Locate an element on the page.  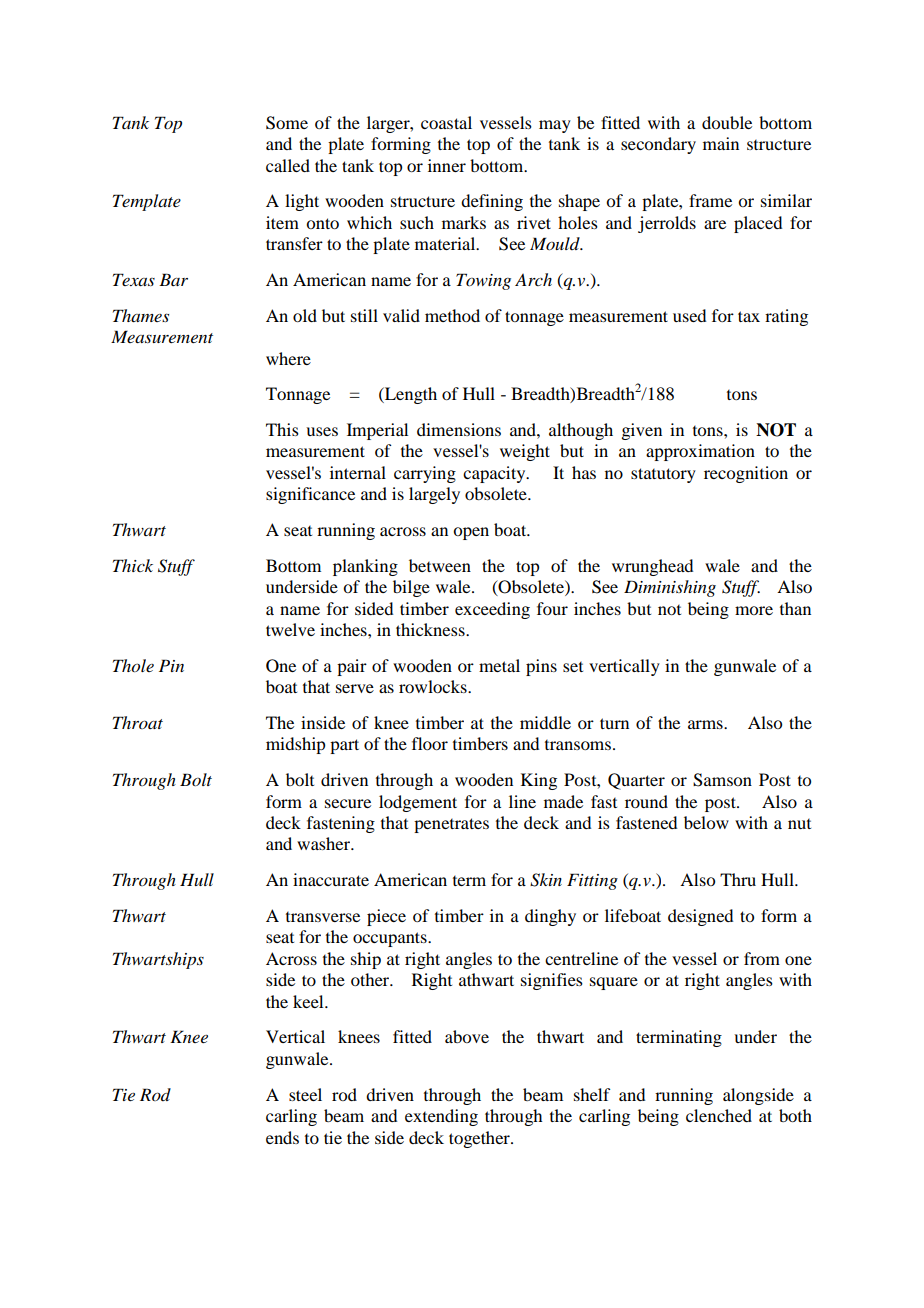
main is located at coordinates (721, 143).
